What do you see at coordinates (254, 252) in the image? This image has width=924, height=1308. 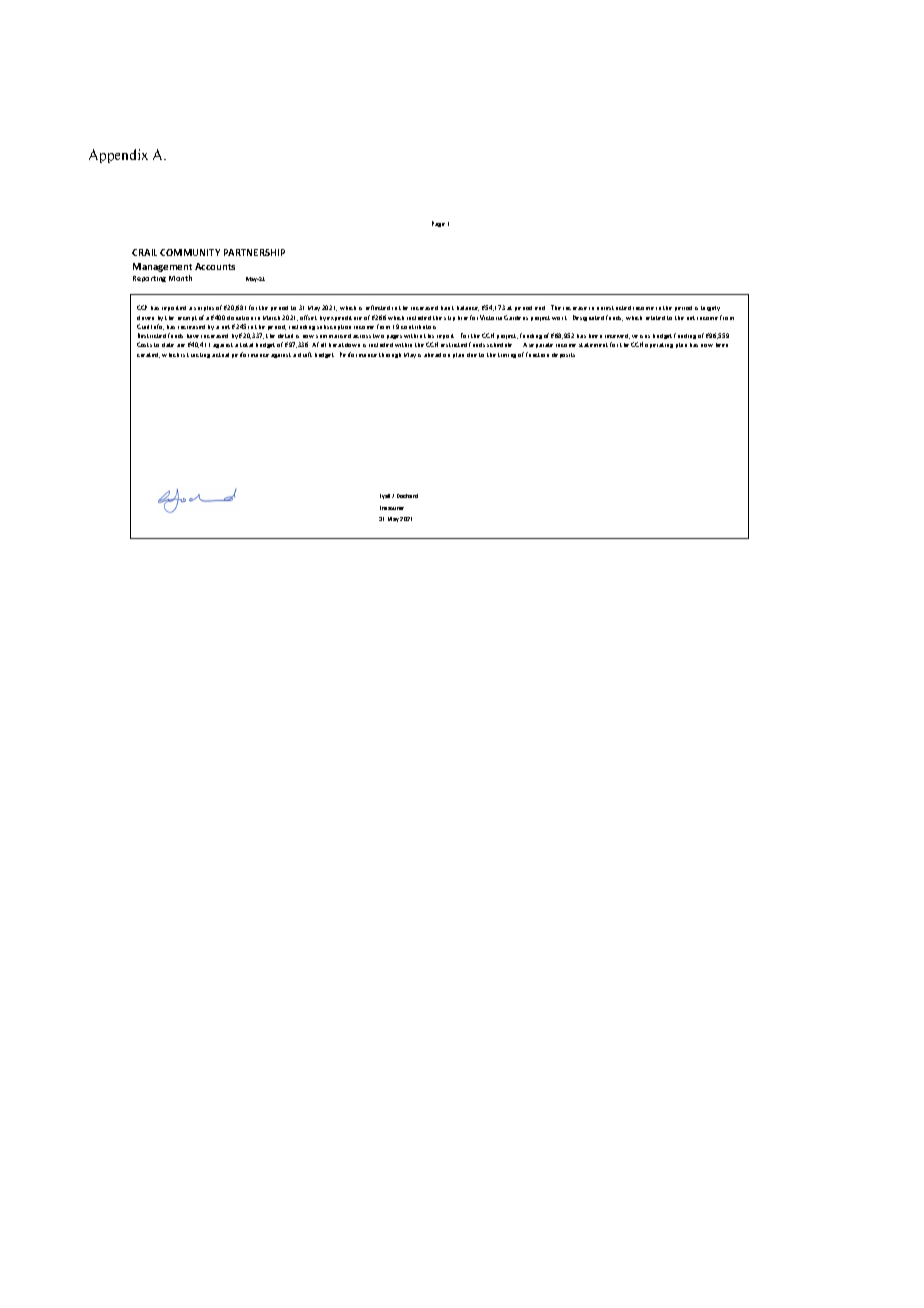 I see `PARTNERSHIP` at bounding box center [254, 252].
